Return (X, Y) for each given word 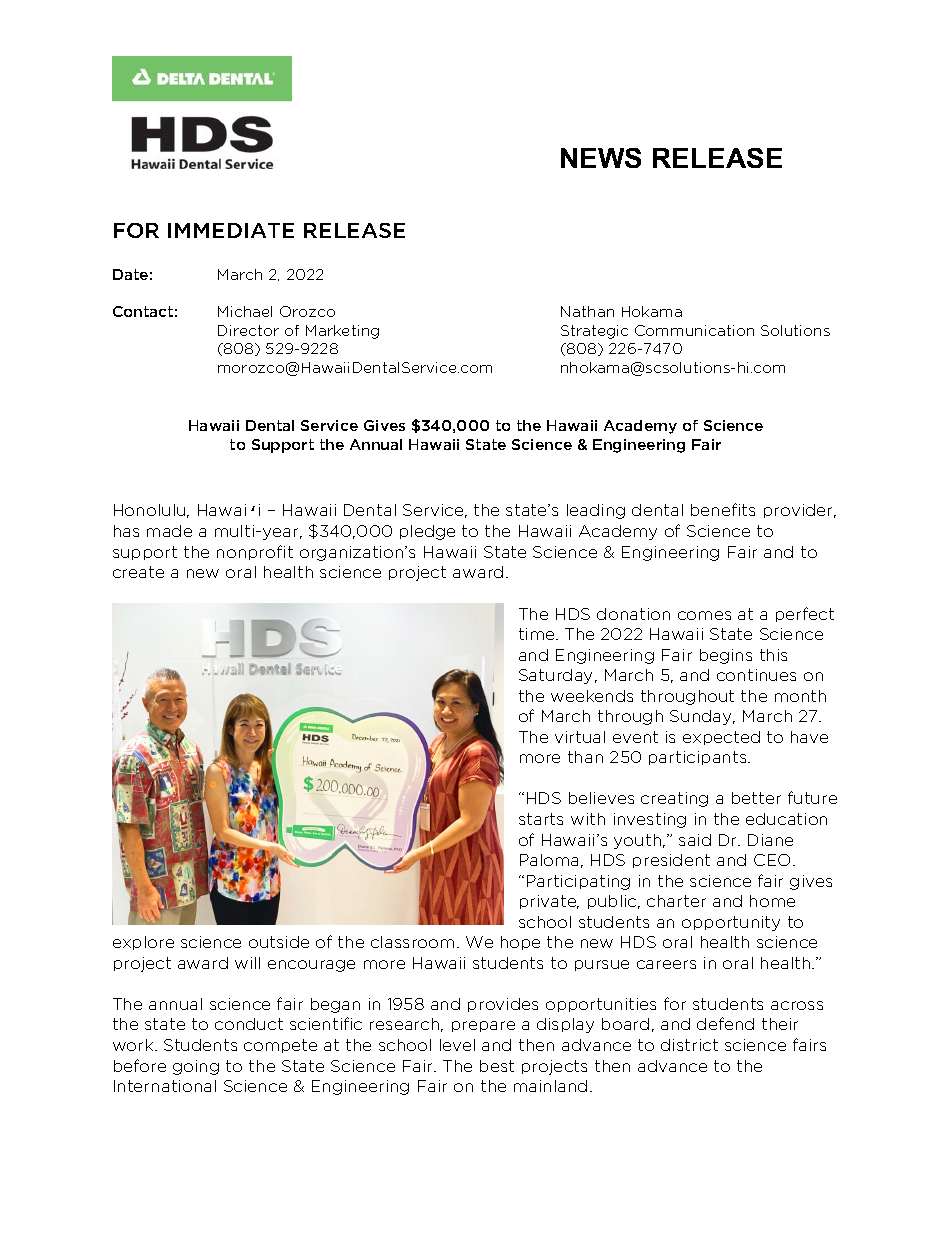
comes (704, 615)
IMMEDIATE (231, 230)
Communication (694, 330)
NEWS (601, 158)
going (196, 1067)
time (538, 634)
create (138, 572)
